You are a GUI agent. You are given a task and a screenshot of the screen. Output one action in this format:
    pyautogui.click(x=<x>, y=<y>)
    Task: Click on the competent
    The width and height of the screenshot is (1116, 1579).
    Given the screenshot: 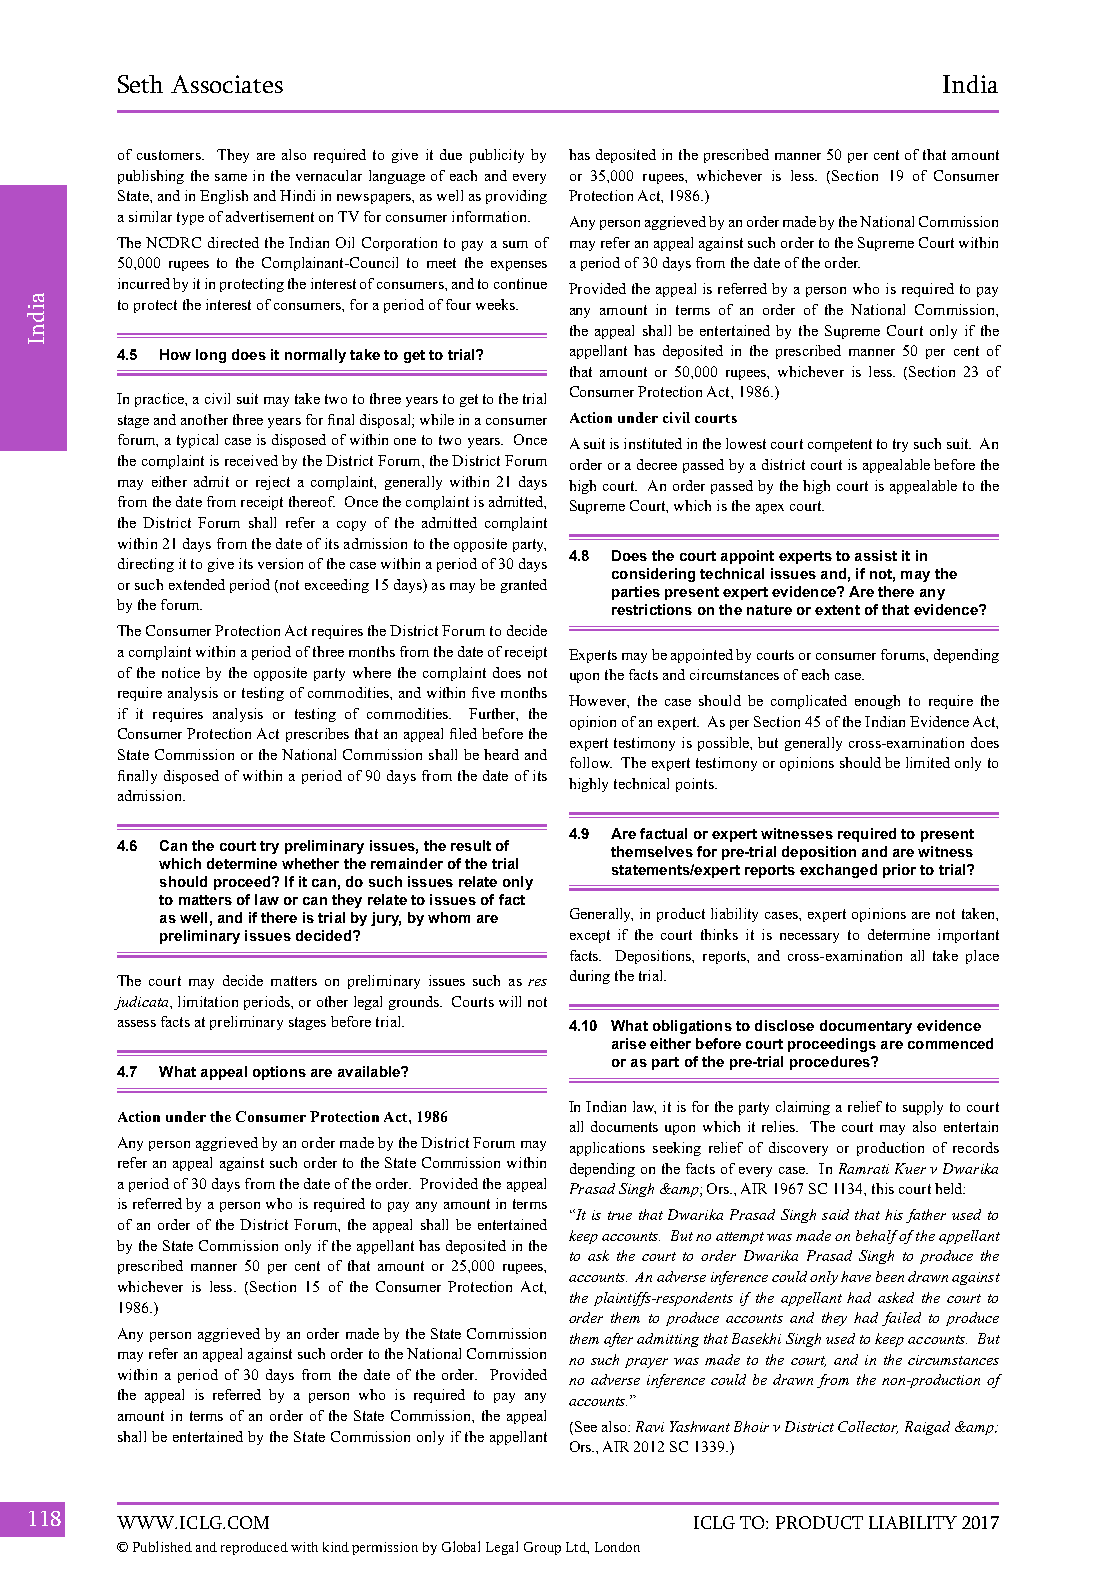 What is the action you would take?
    pyautogui.click(x=840, y=445)
